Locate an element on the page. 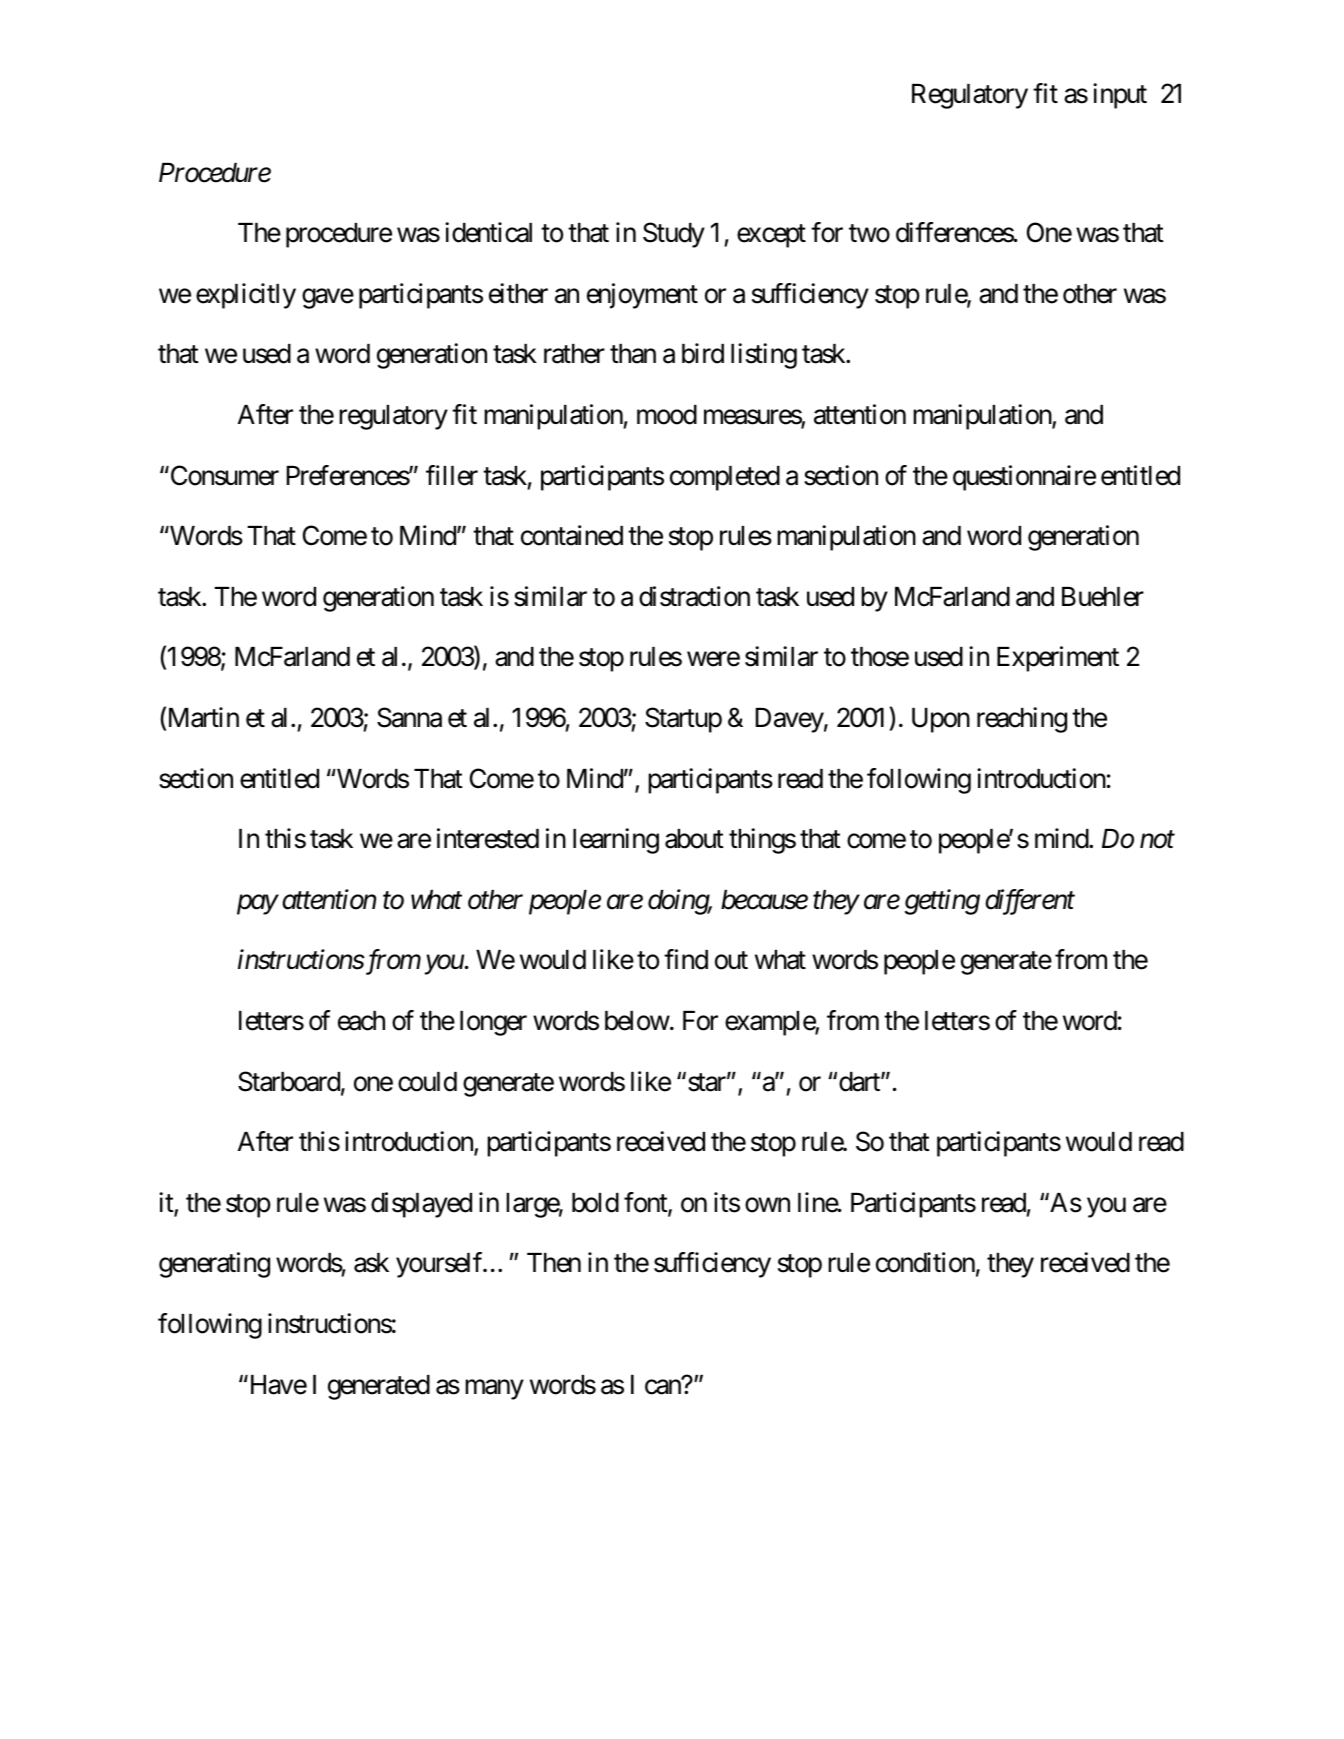 This document has height=1739, width=1344. Upon is located at coordinates (941, 720).
